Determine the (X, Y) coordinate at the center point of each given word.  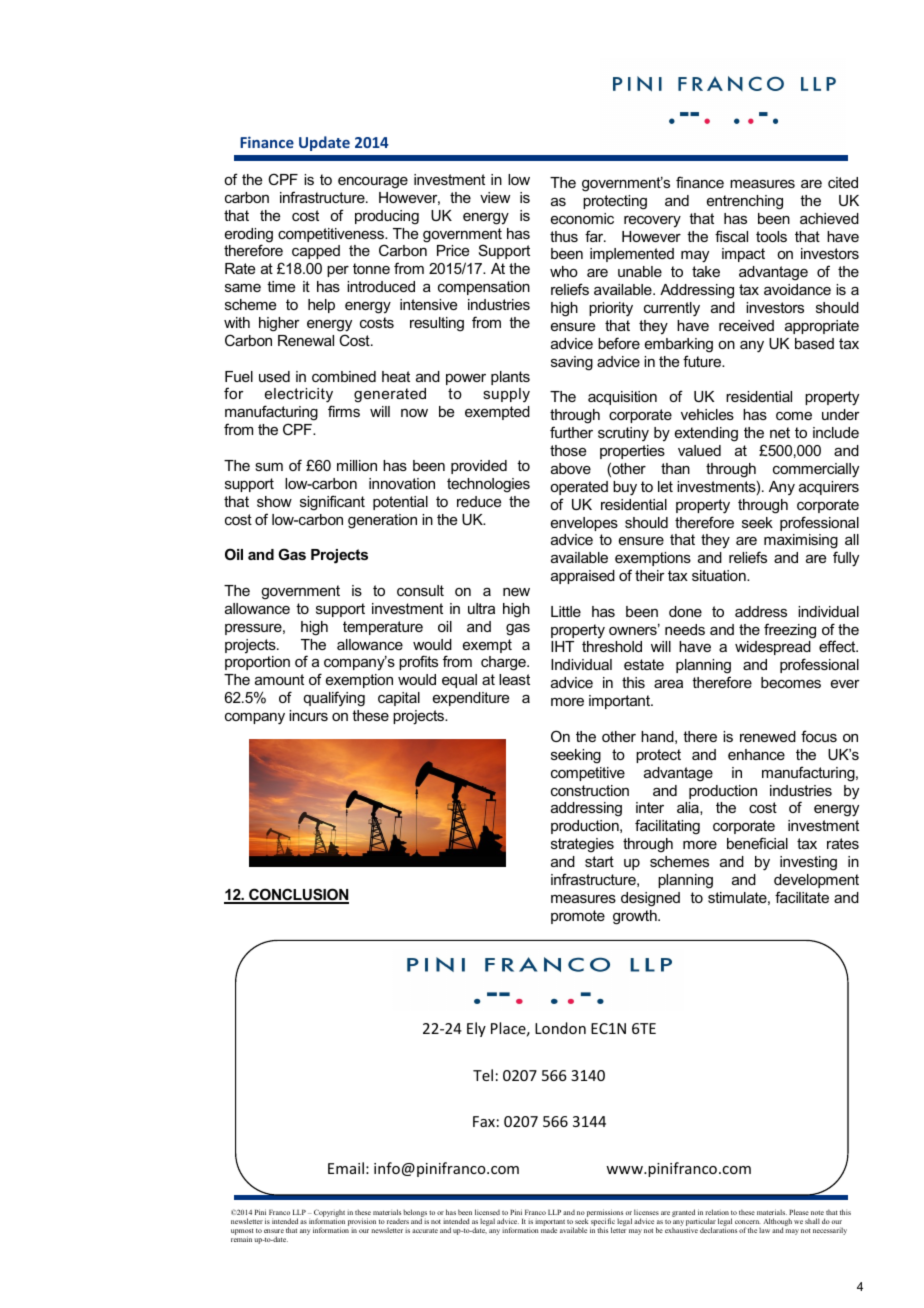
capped (316, 252)
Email (346, 1168)
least (514, 679)
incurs (308, 715)
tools (771, 236)
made (549, 1230)
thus (564, 236)
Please (799, 1214)
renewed (768, 736)
